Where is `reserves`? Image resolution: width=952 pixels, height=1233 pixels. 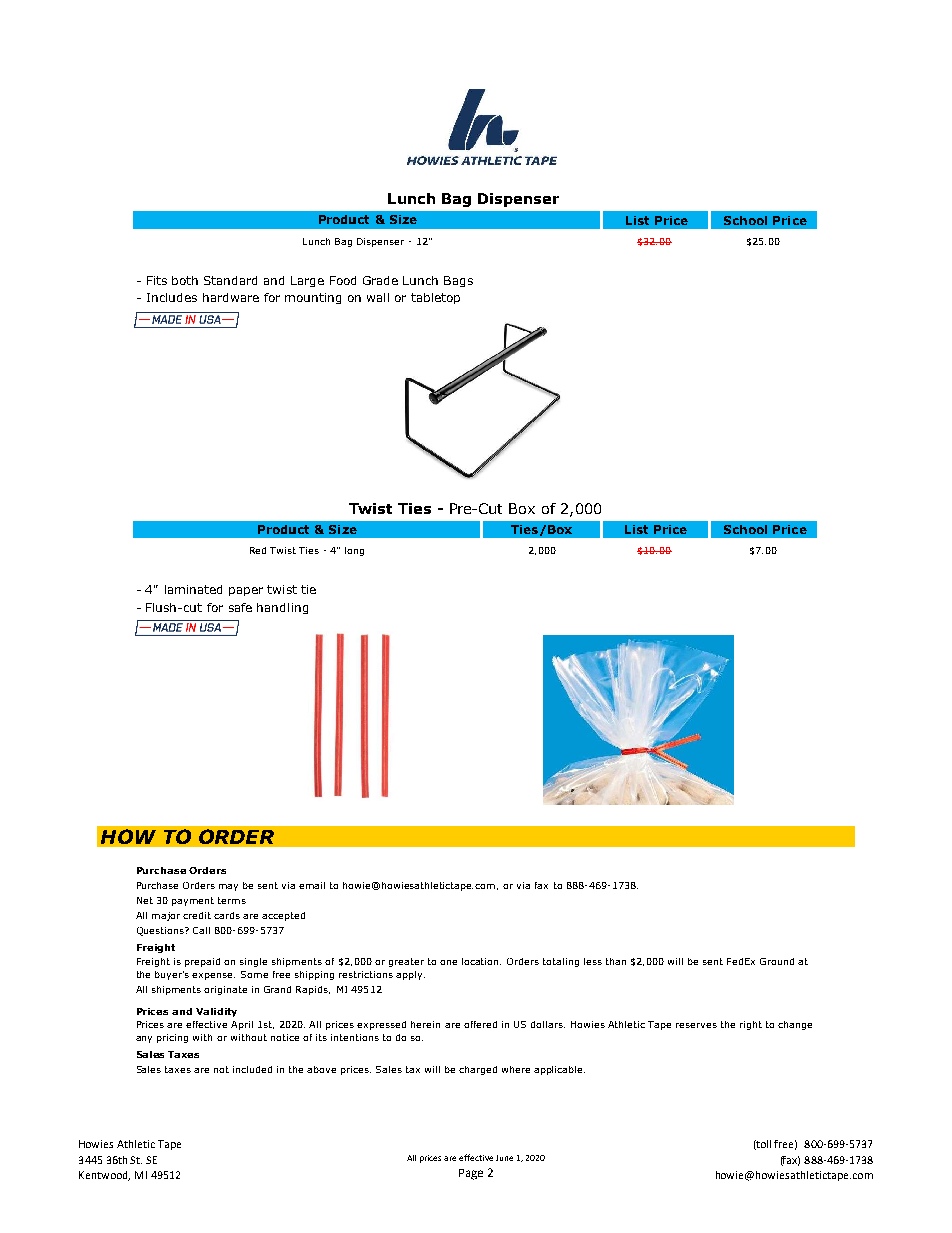
reserves is located at coordinates (696, 1025).
